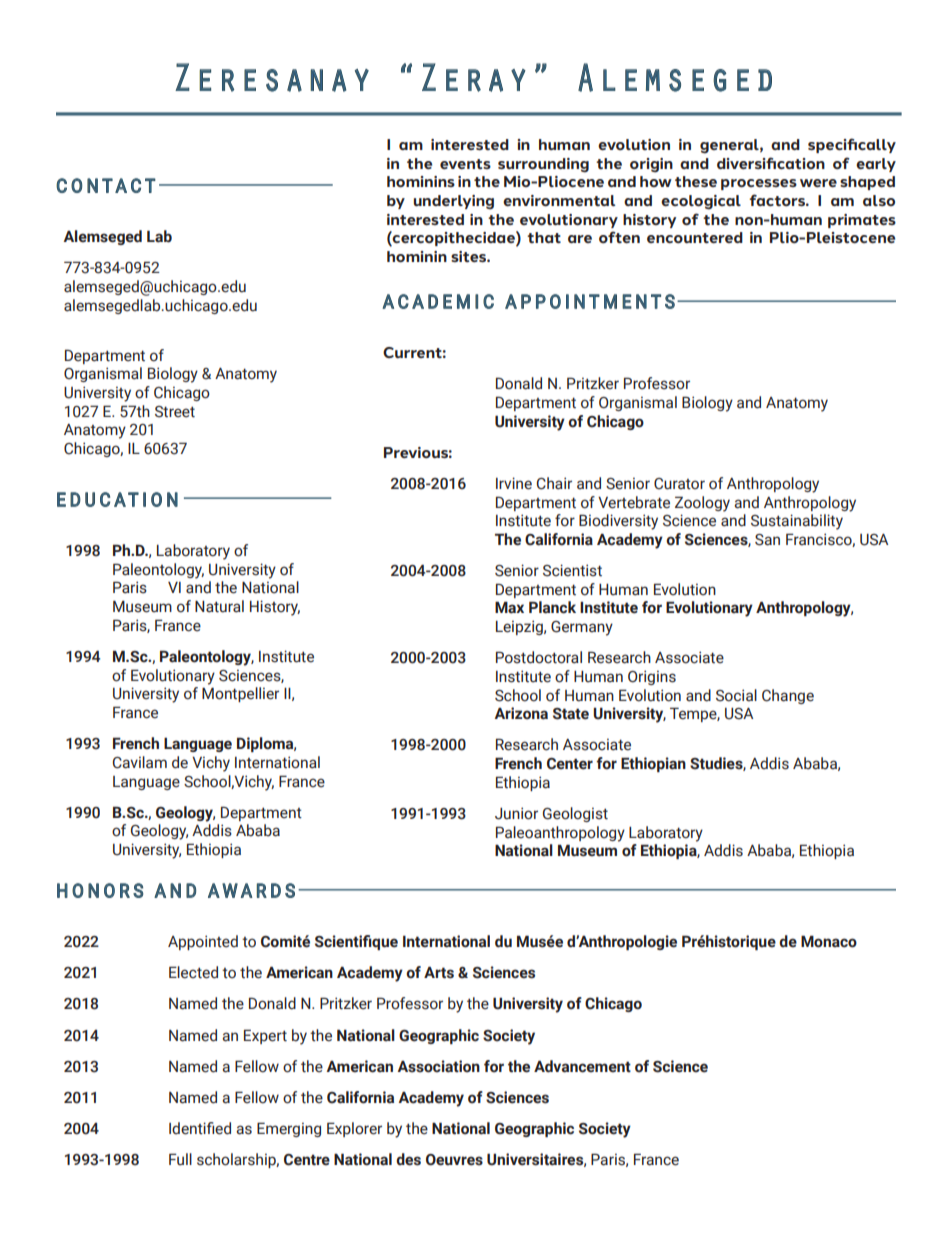 Image resolution: width=952 pixels, height=1233 pixels. Describe the element at coordinates (788, 696) in the screenshot. I see `Change` at that location.
